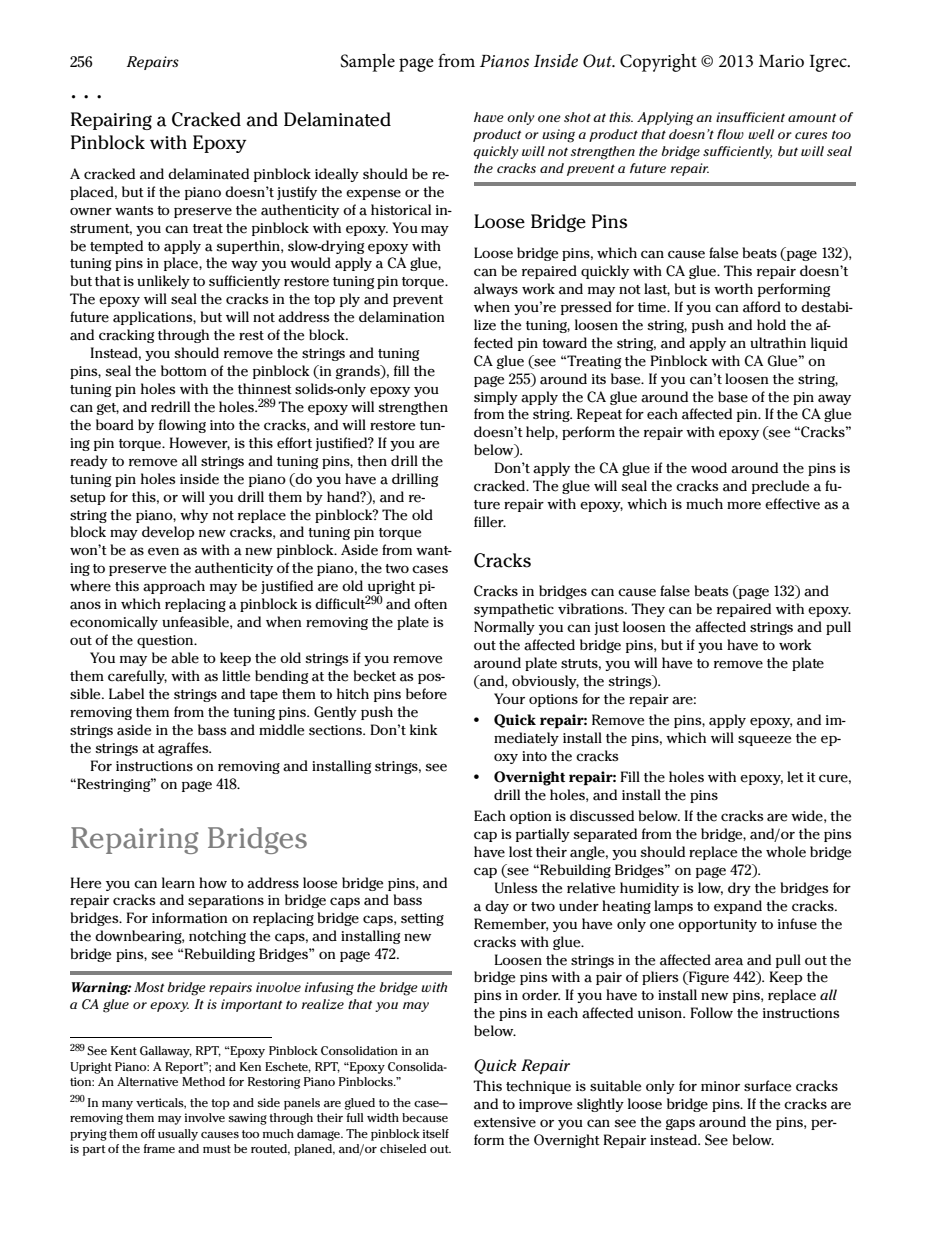 This document has width=952, height=1235. I want to click on more, so click(744, 505).
